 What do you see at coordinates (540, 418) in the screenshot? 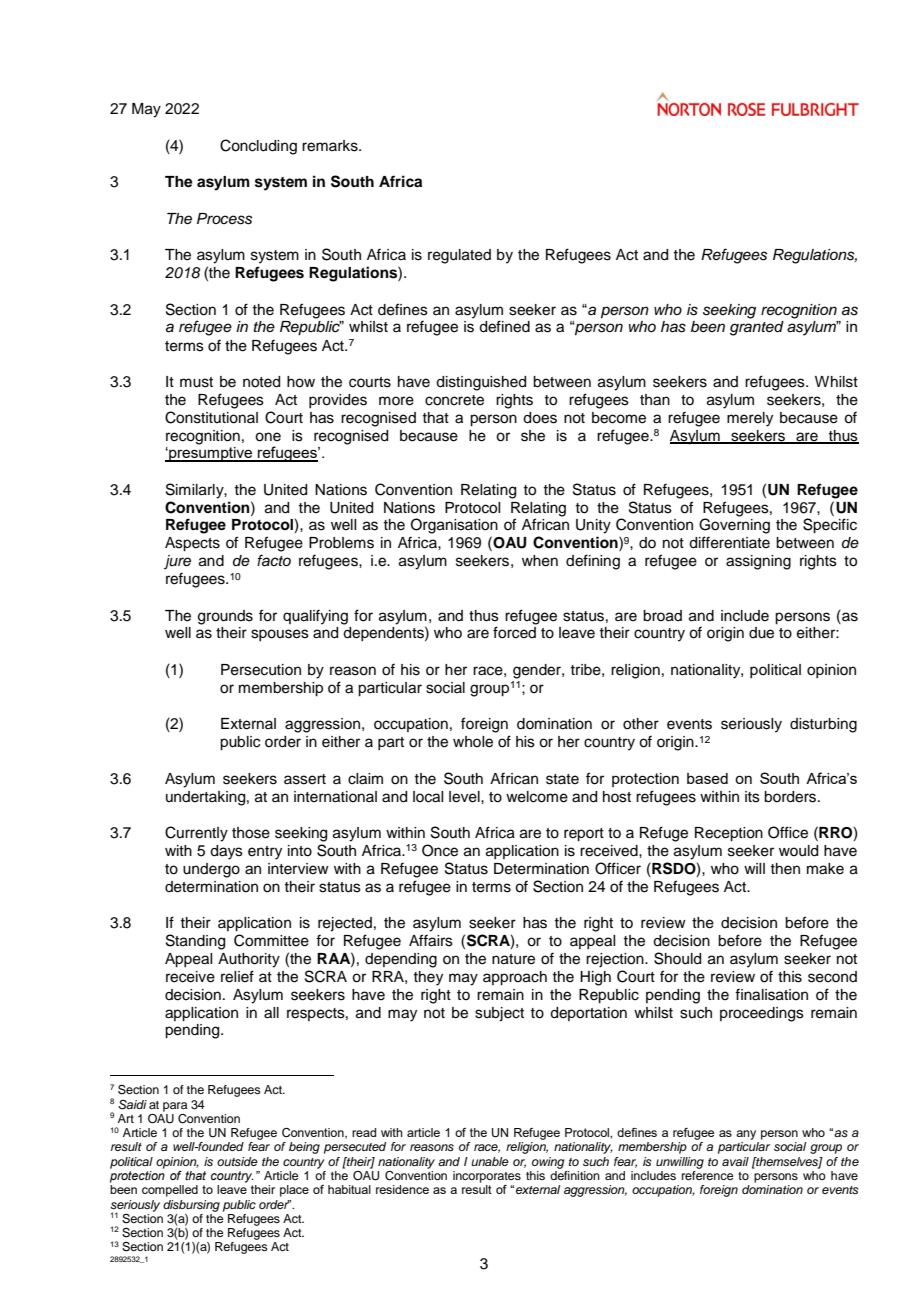
I see `does` at bounding box center [540, 418].
